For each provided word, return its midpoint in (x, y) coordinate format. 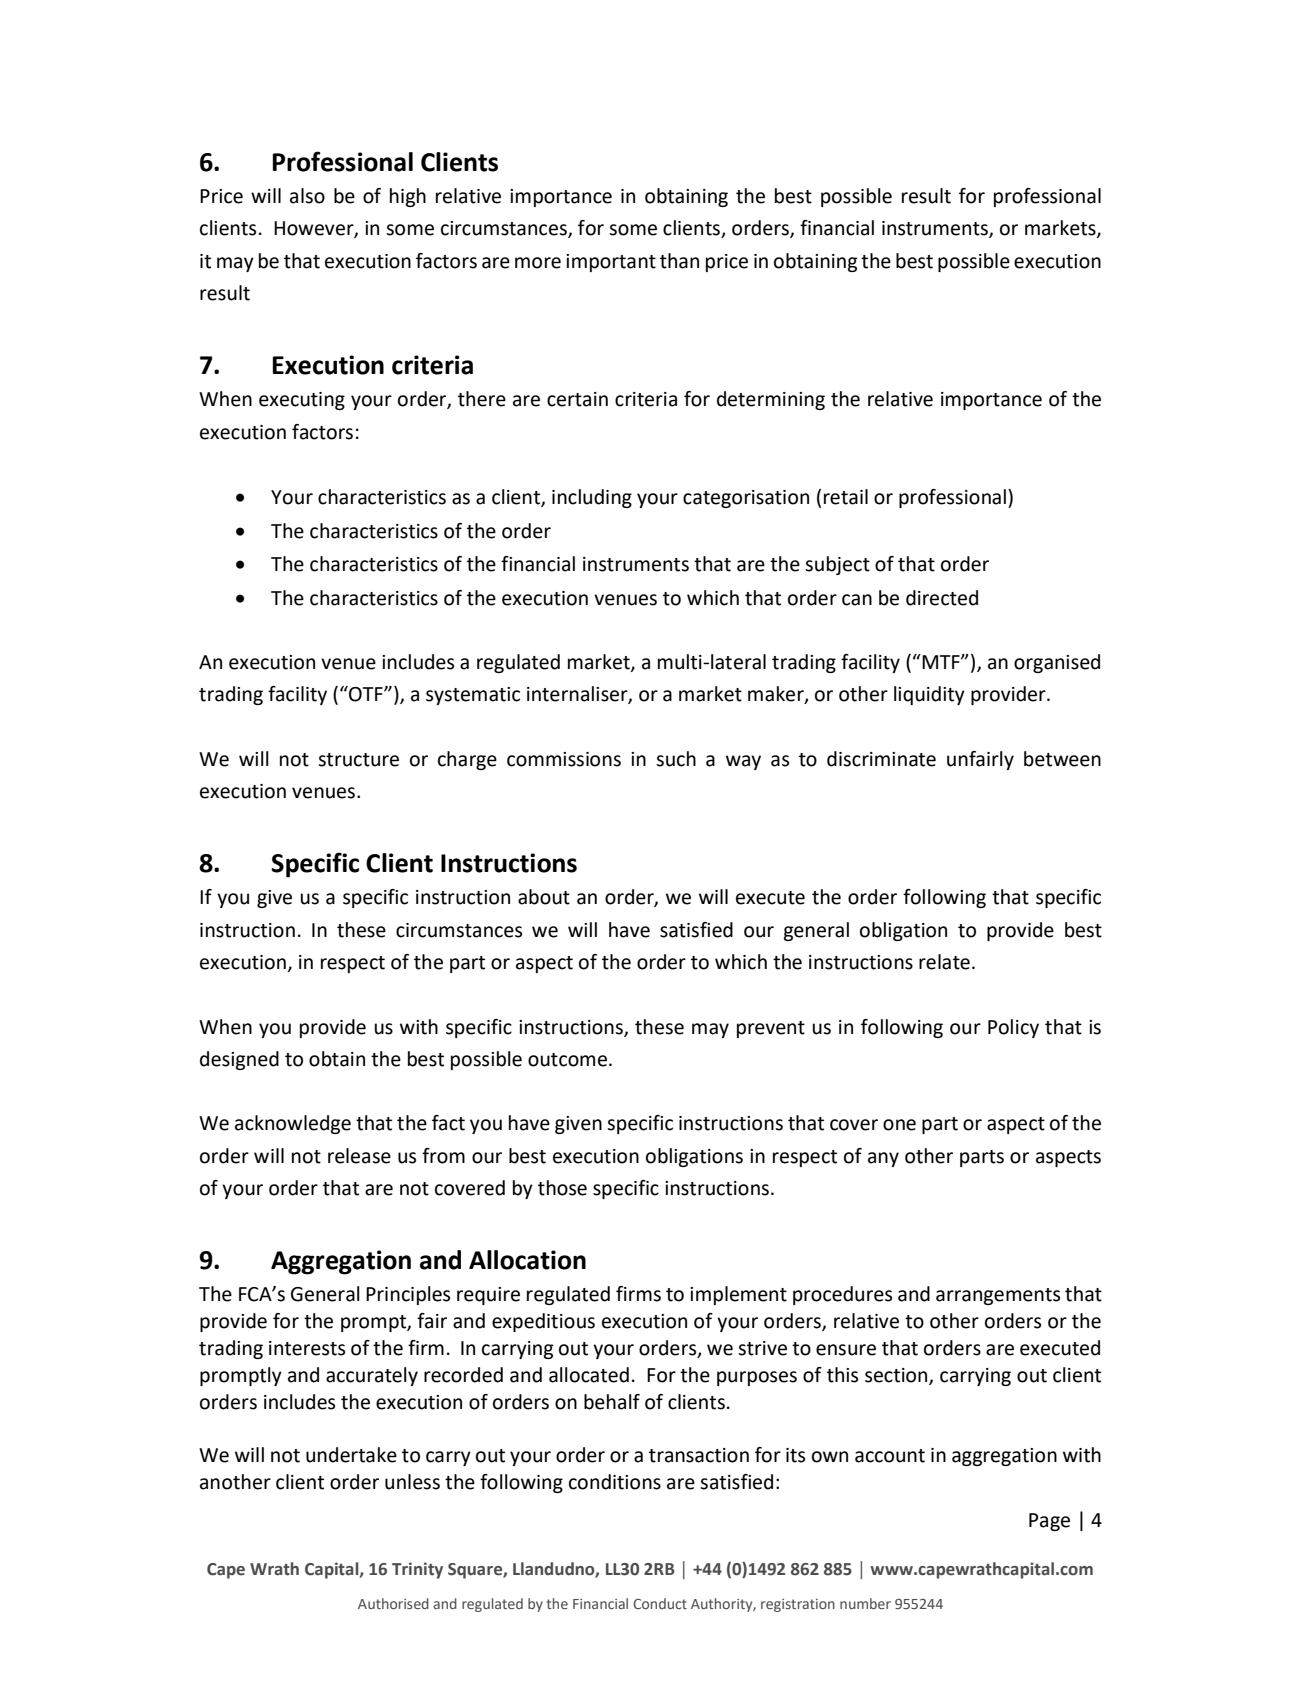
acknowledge (293, 1124)
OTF (366, 694)
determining (771, 400)
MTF (942, 662)
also (307, 196)
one (899, 1125)
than (679, 261)
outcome (567, 1060)
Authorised (393, 1603)
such (676, 759)
